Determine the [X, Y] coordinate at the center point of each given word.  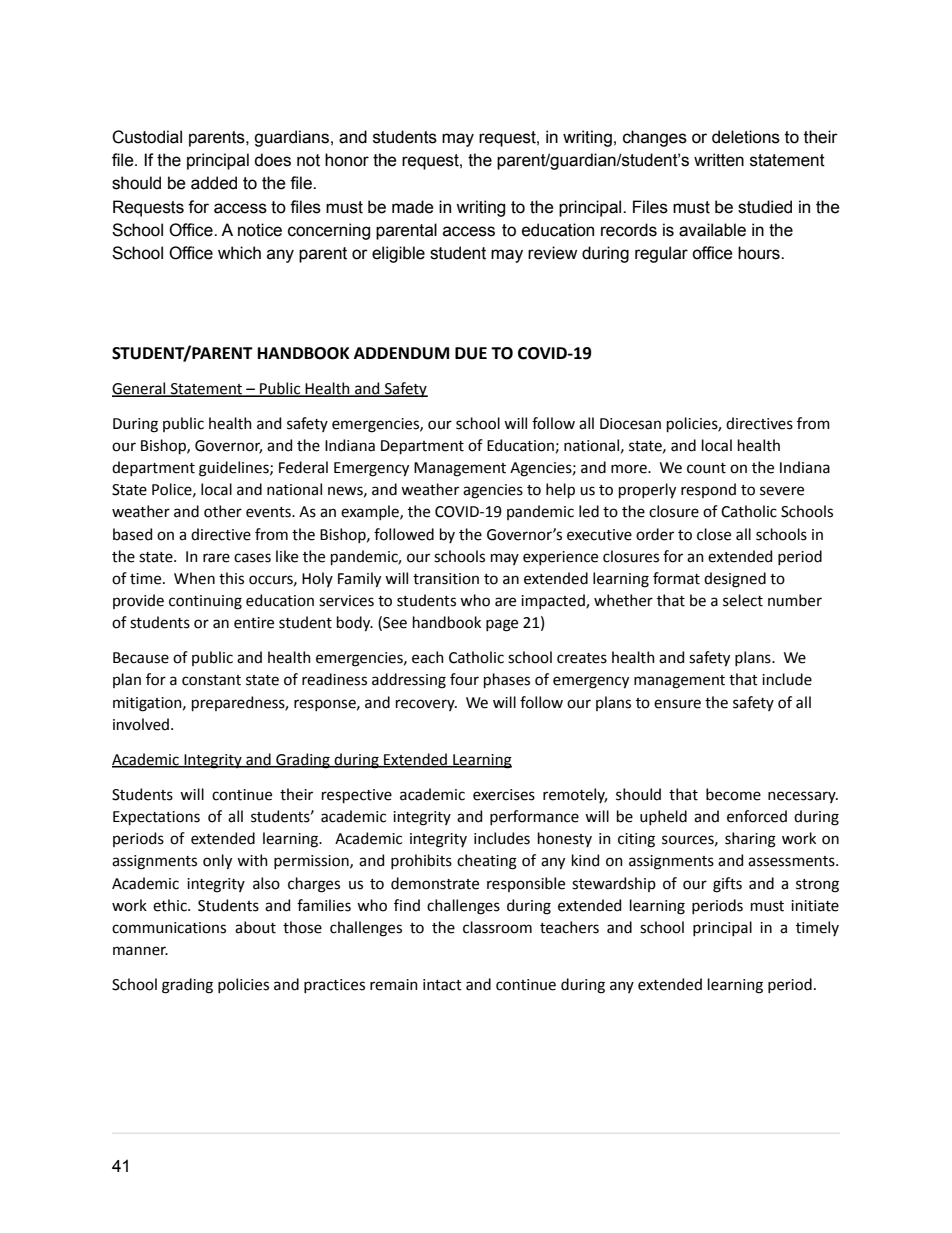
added [214, 183]
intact [442, 985]
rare [216, 558]
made [413, 207]
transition [446, 579]
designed [735, 580]
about [255, 927]
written [719, 160]
